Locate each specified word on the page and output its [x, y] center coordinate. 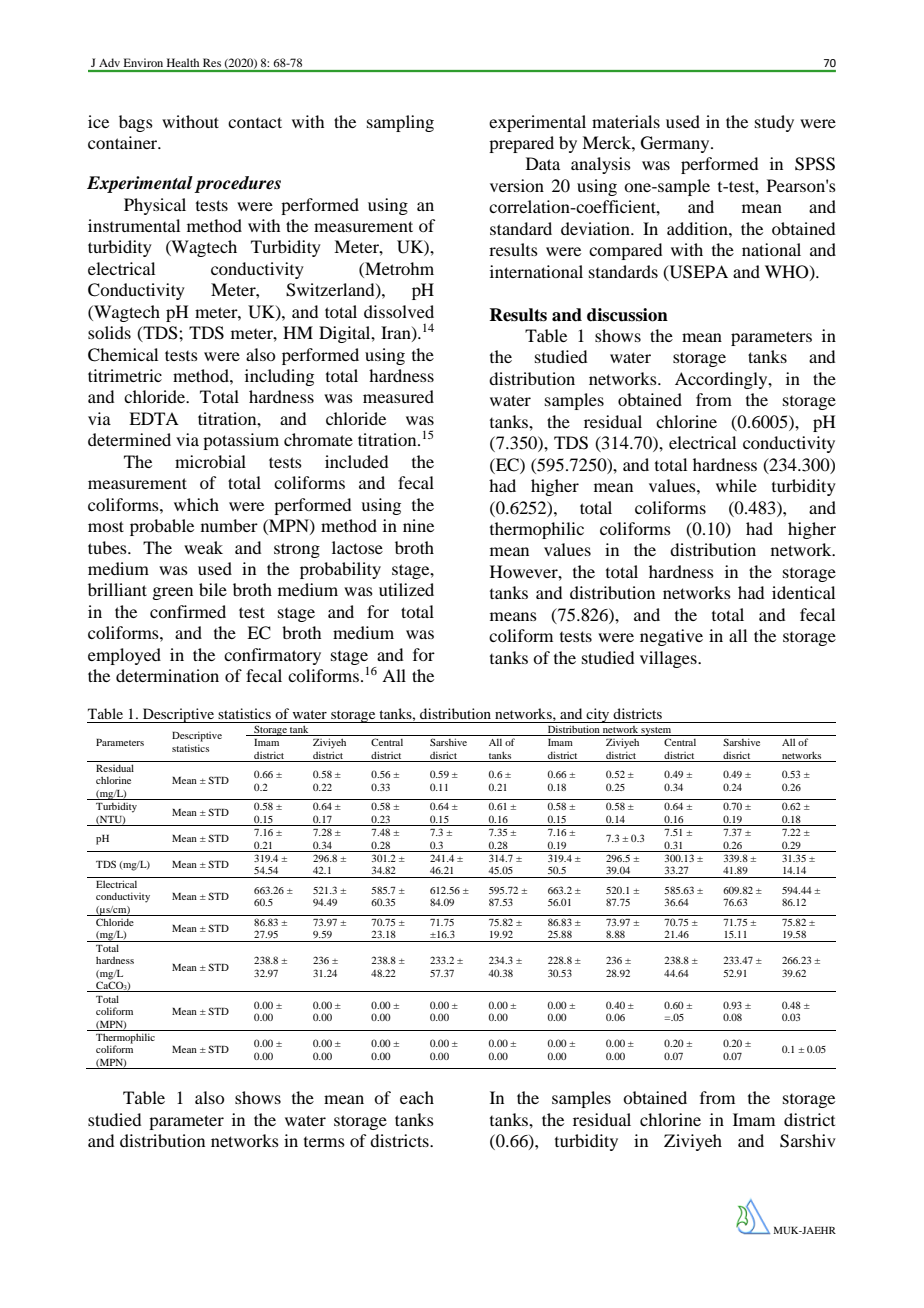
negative [671, 637]
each [417, 1097]
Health [183, 62]
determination [167, 675]
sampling [400, 123]
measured [398, 396]
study [774, 123]
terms [324, 1142]
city [598, 715]
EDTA [154, 418]
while [736, 485]
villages [669, 659]
